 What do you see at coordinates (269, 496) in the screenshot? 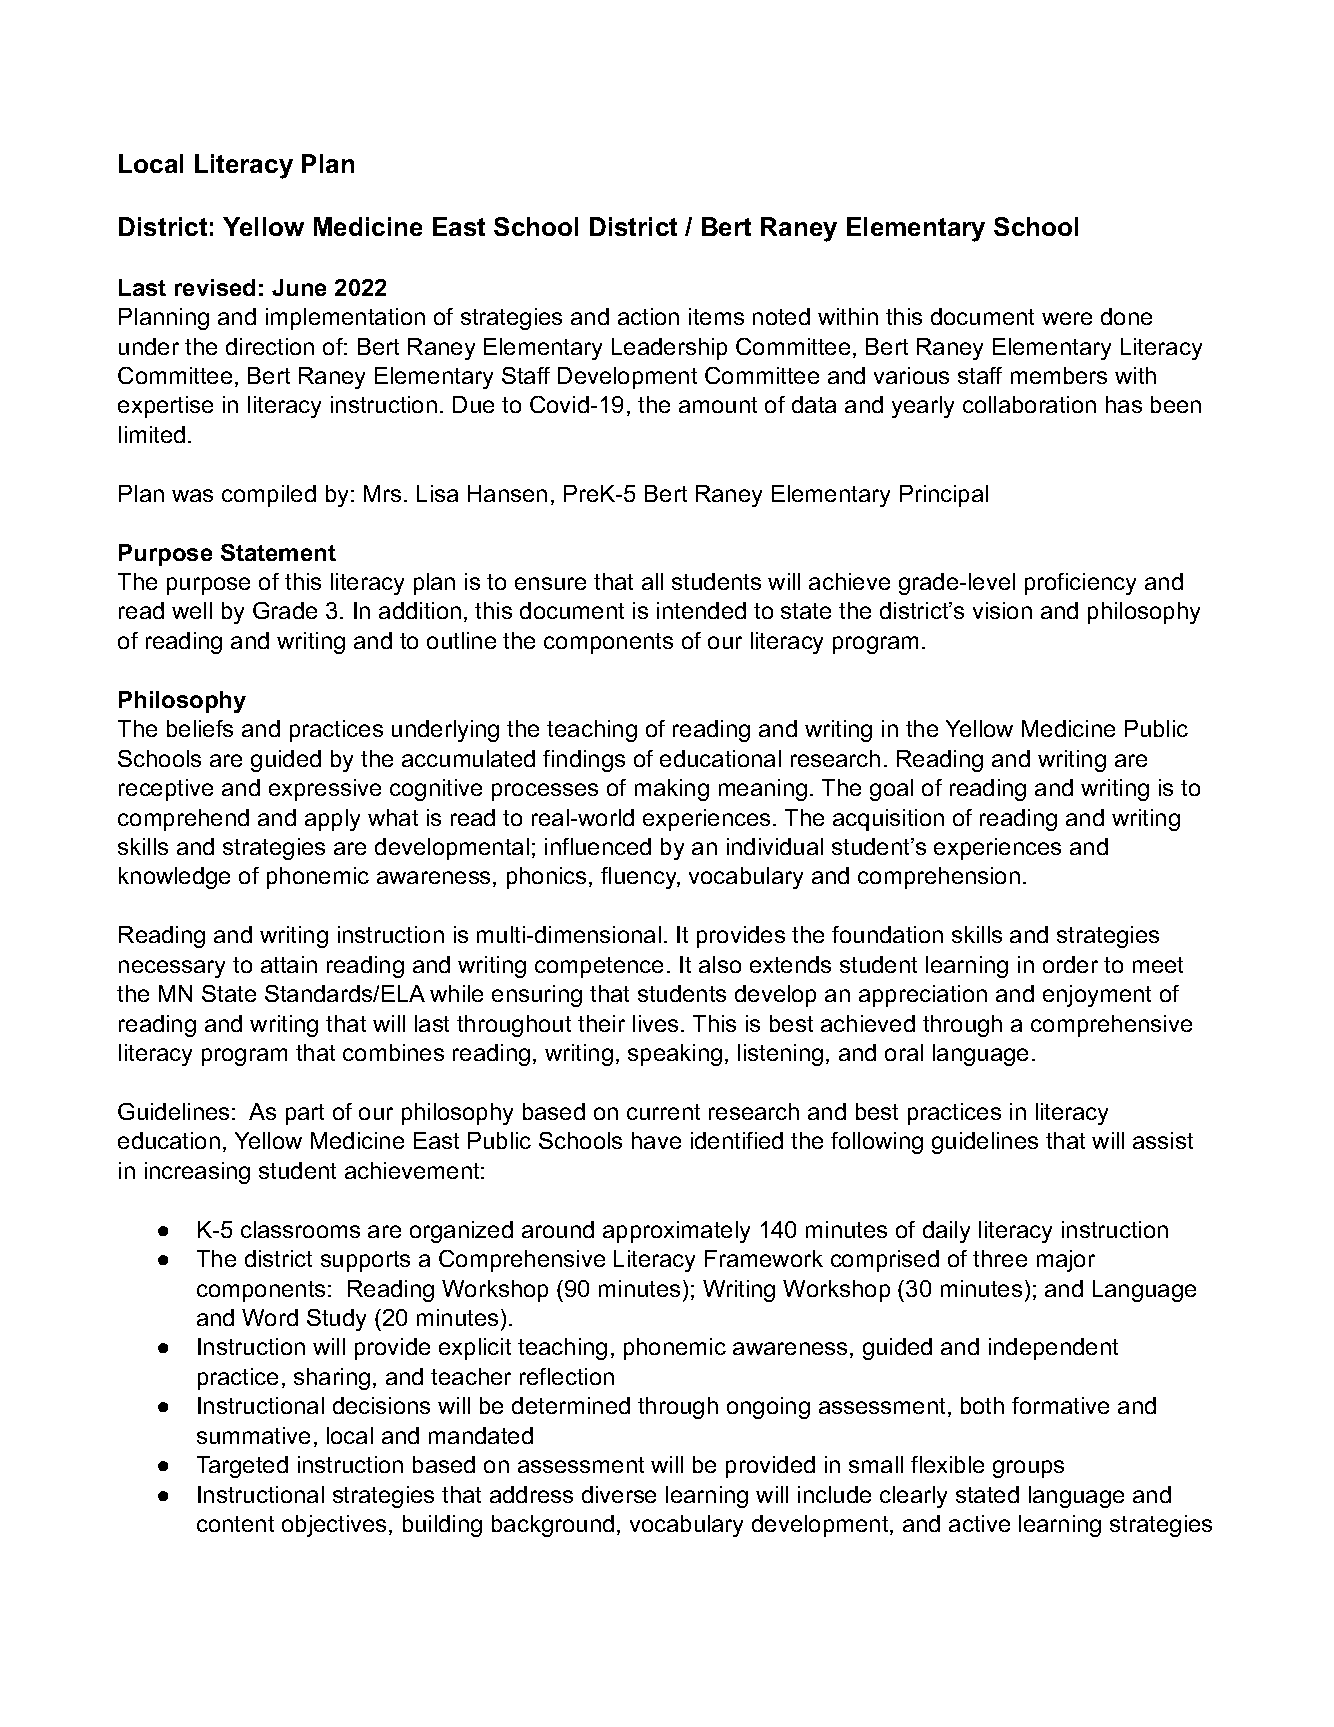
I see `compiled` at bounding box center [269, 496].
